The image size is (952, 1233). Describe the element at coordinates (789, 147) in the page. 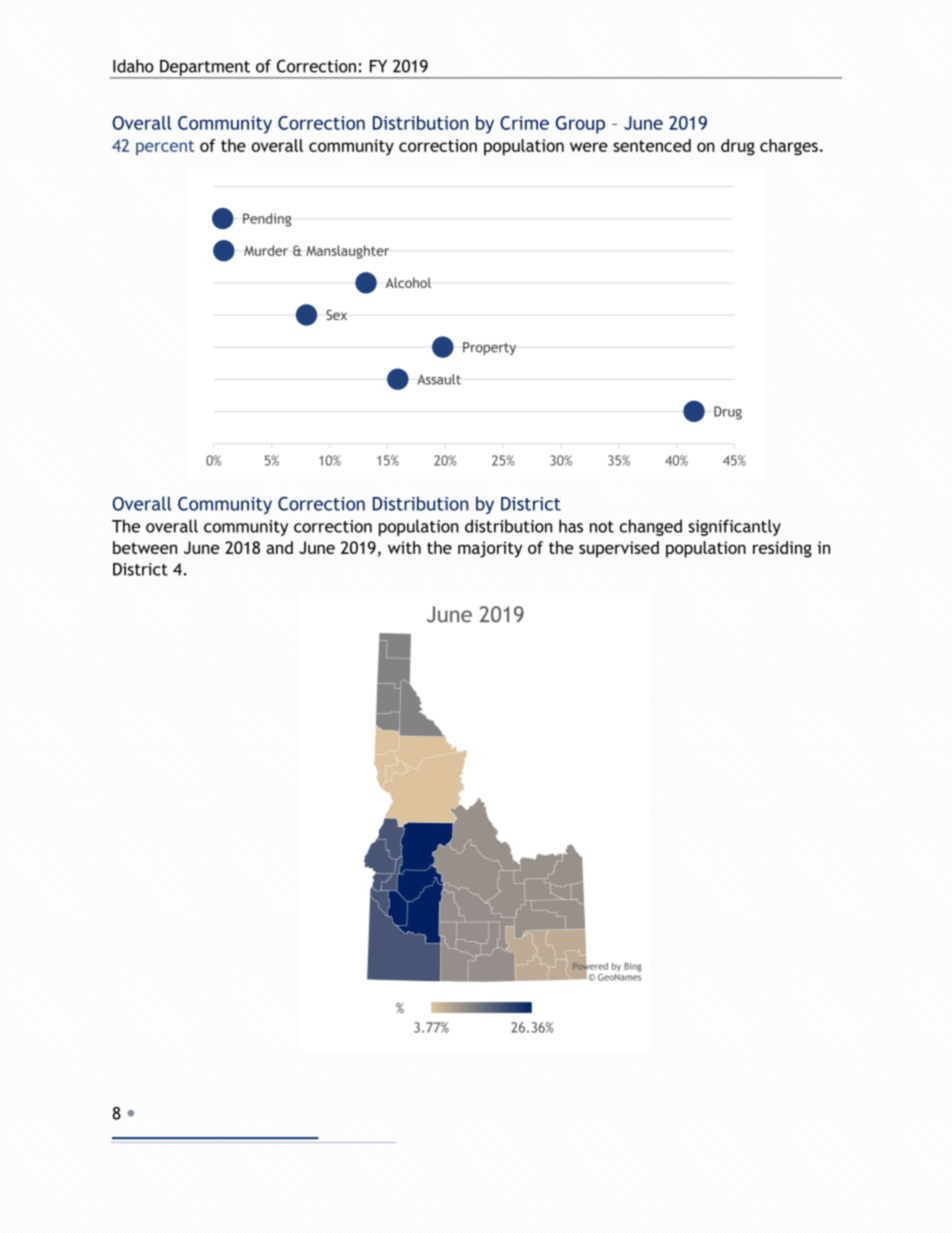

I see `charges` at that location.
